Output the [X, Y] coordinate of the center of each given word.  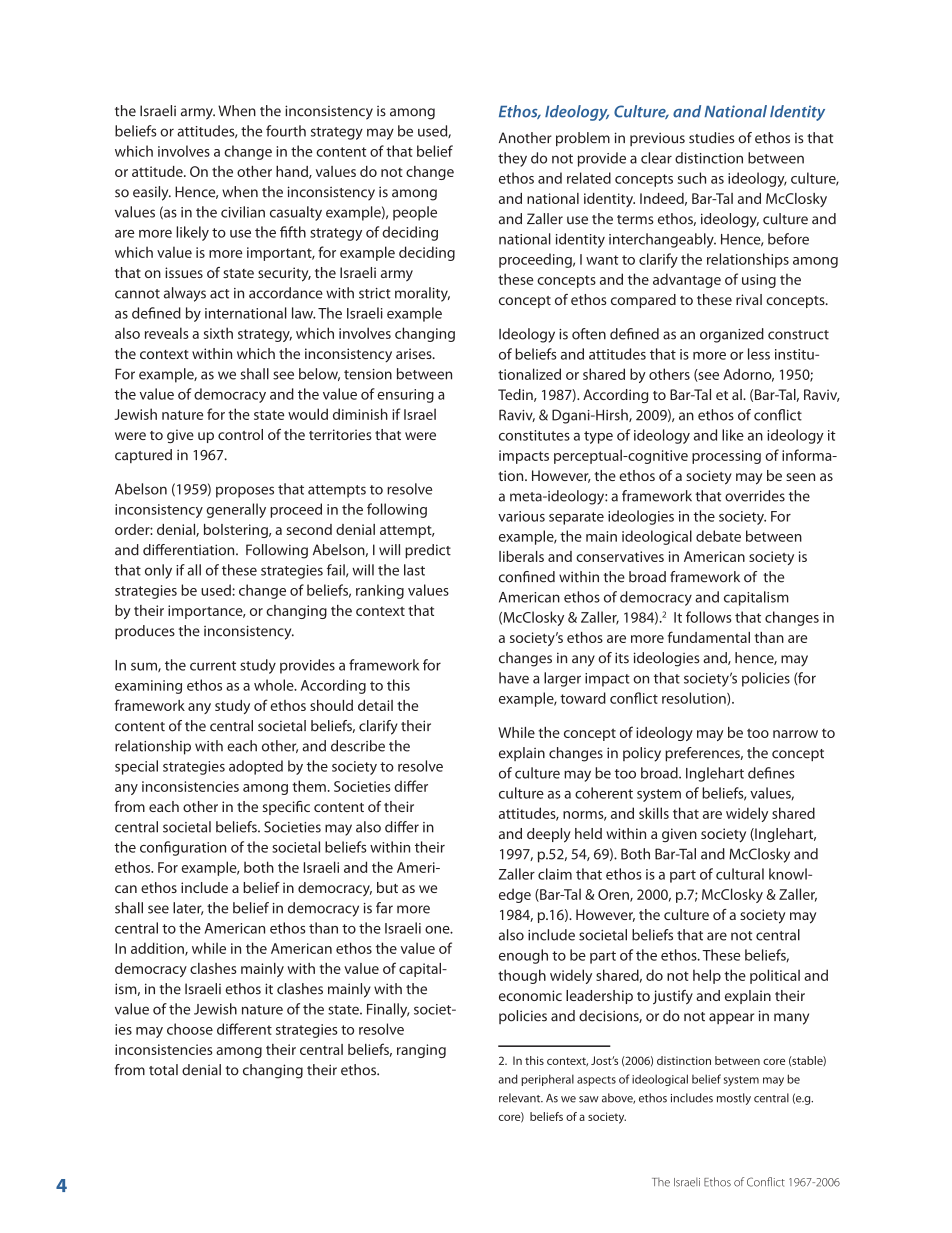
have [514, 678]
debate [718, 536]
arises [415, 353]
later [188, 908]
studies [711, 138]
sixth [218, 333]
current [213, 666]
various [521, 516]
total [163, 1070]
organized [732, 335]
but [387, 887]
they [512, 159]
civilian [243, 212]
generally [236, 510]
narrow [795, 734]
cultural [740, 874]
